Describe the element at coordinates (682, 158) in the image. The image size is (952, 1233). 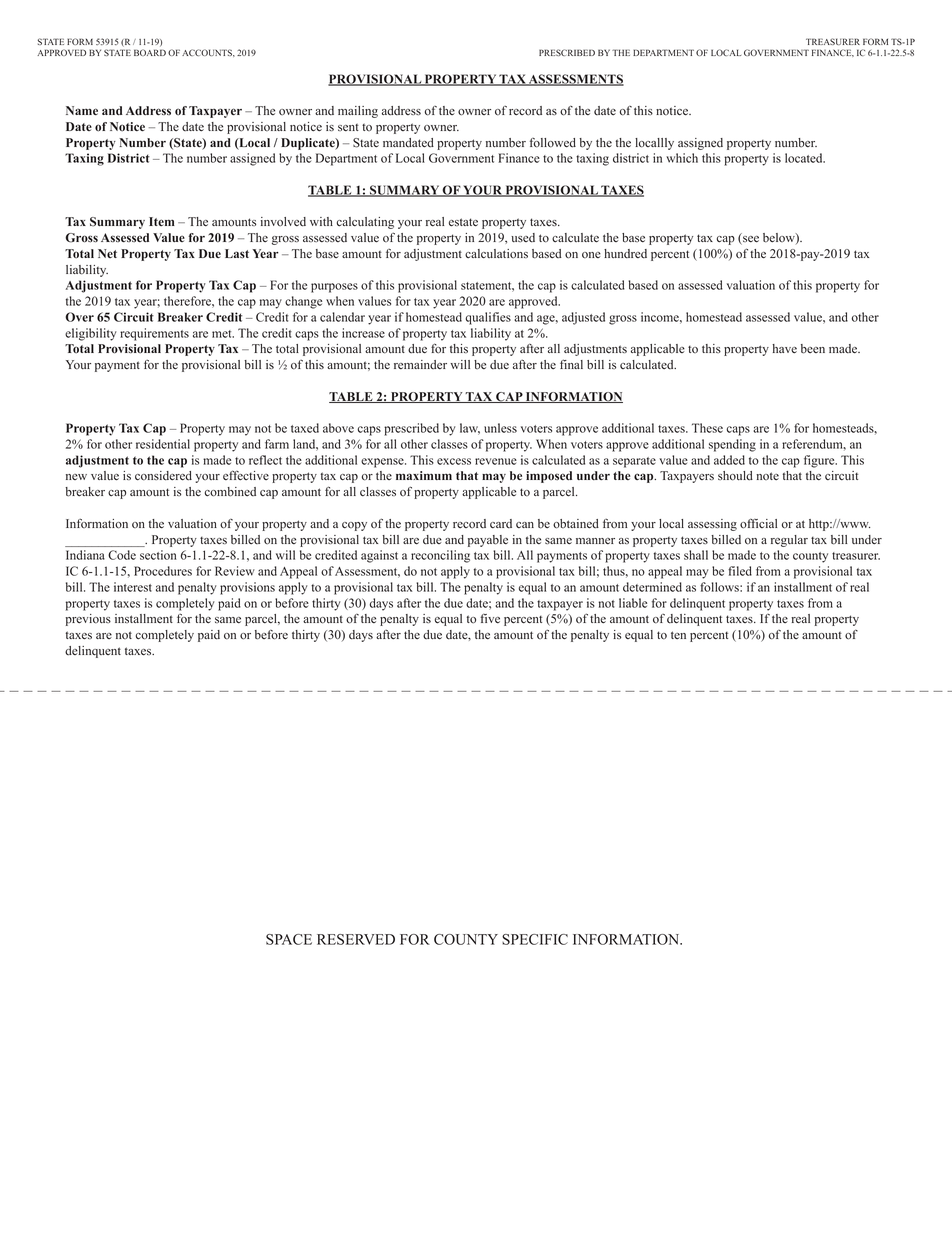
I see `which` at that location.
